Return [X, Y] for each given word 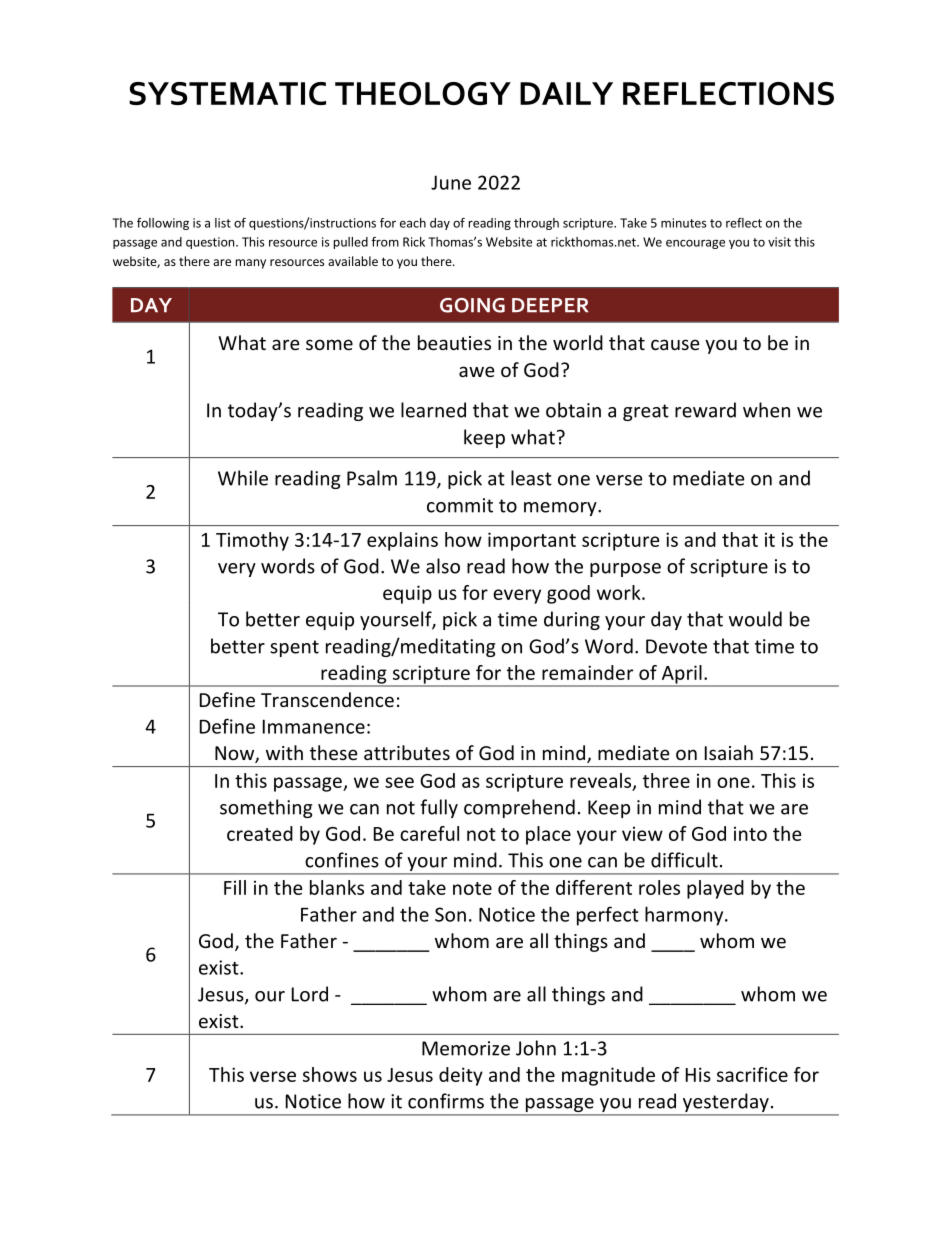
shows [330, 1074]
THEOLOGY [423, 93]
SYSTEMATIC [227, 93]
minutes [683, 223]
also [443, 566]
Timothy [252, 541]
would [755, 619]
